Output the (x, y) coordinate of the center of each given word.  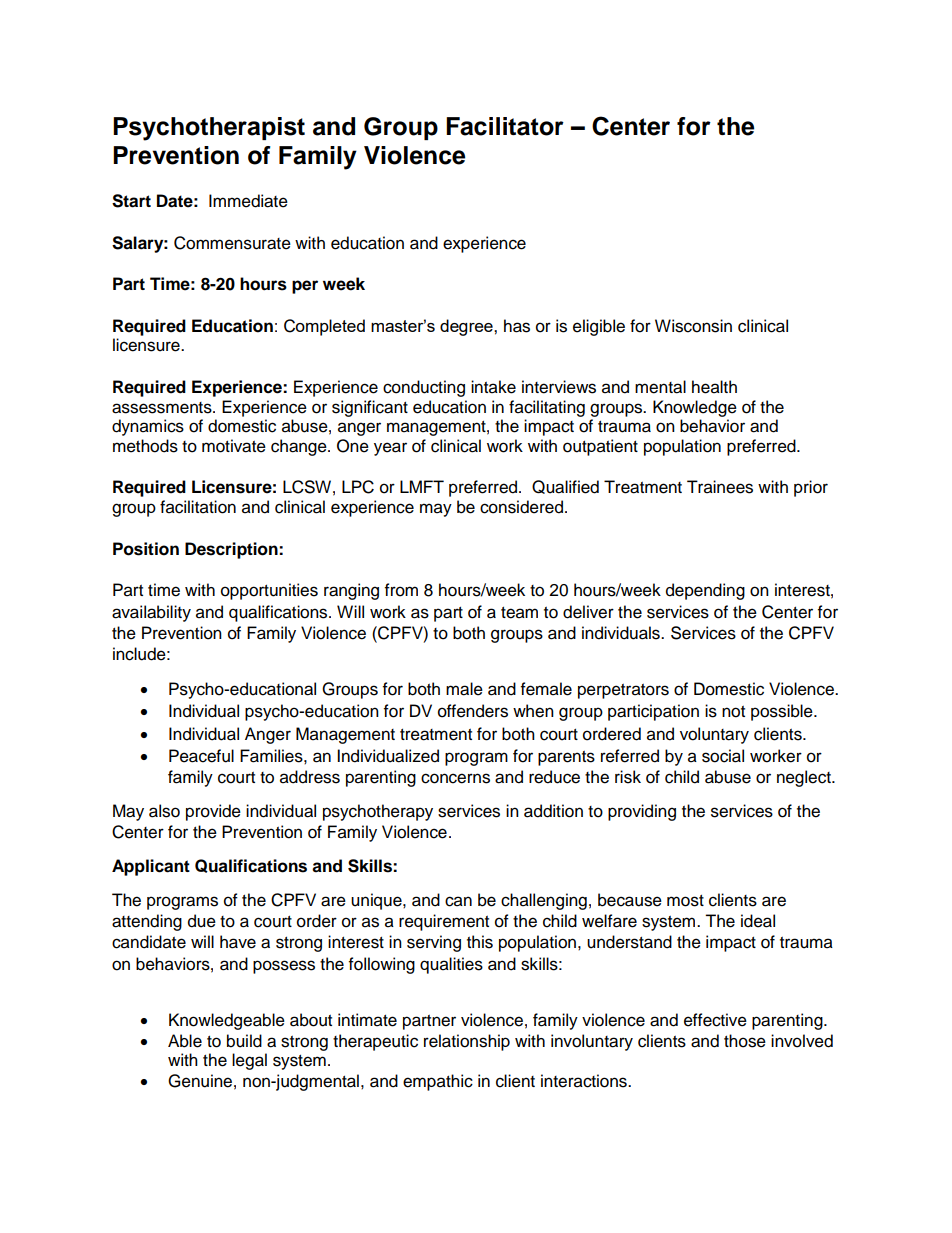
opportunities (269, 591)
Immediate (248, 201)
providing (642, 812)
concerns (455, 778)
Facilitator (505, 126)
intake (493, 387)
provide (213, 812)
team (519, 613)
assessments (163, 408)
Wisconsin (693, 326)
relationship (467, 1042)
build (244, 1041)
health (714, 387)
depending (705, 591)
